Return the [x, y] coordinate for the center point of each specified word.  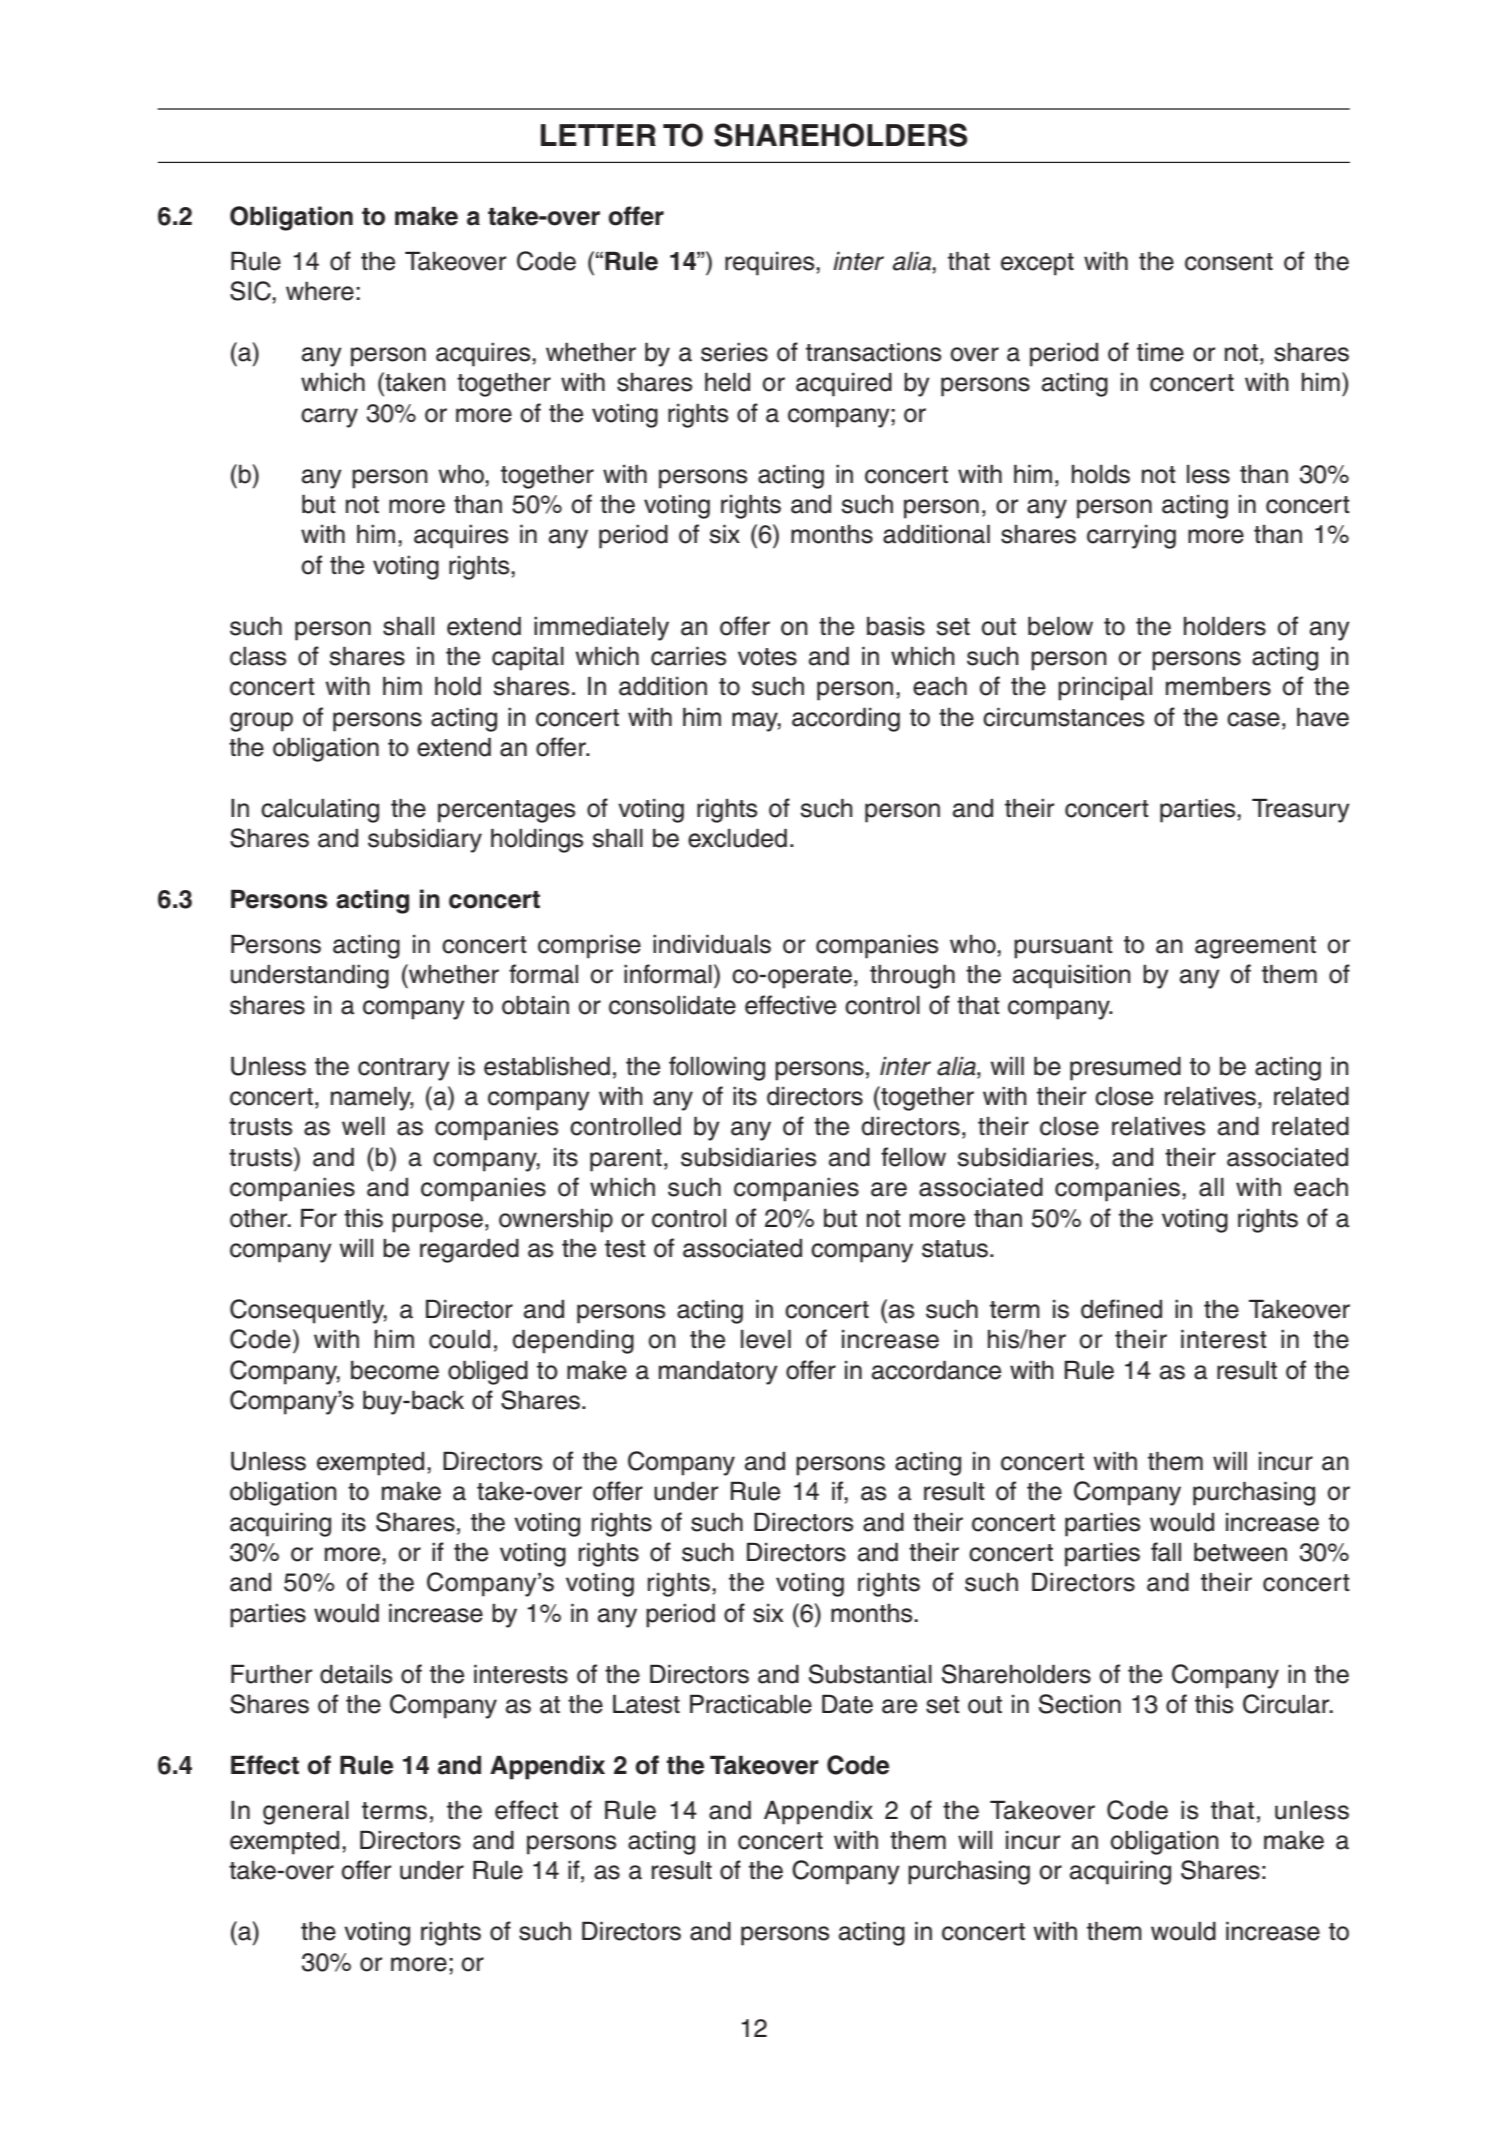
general [306, 1813]
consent [1229, 262]
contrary [404, 1069]
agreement [1255, 947]
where [320, 291]
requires [771, 264]
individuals [712, 944]
